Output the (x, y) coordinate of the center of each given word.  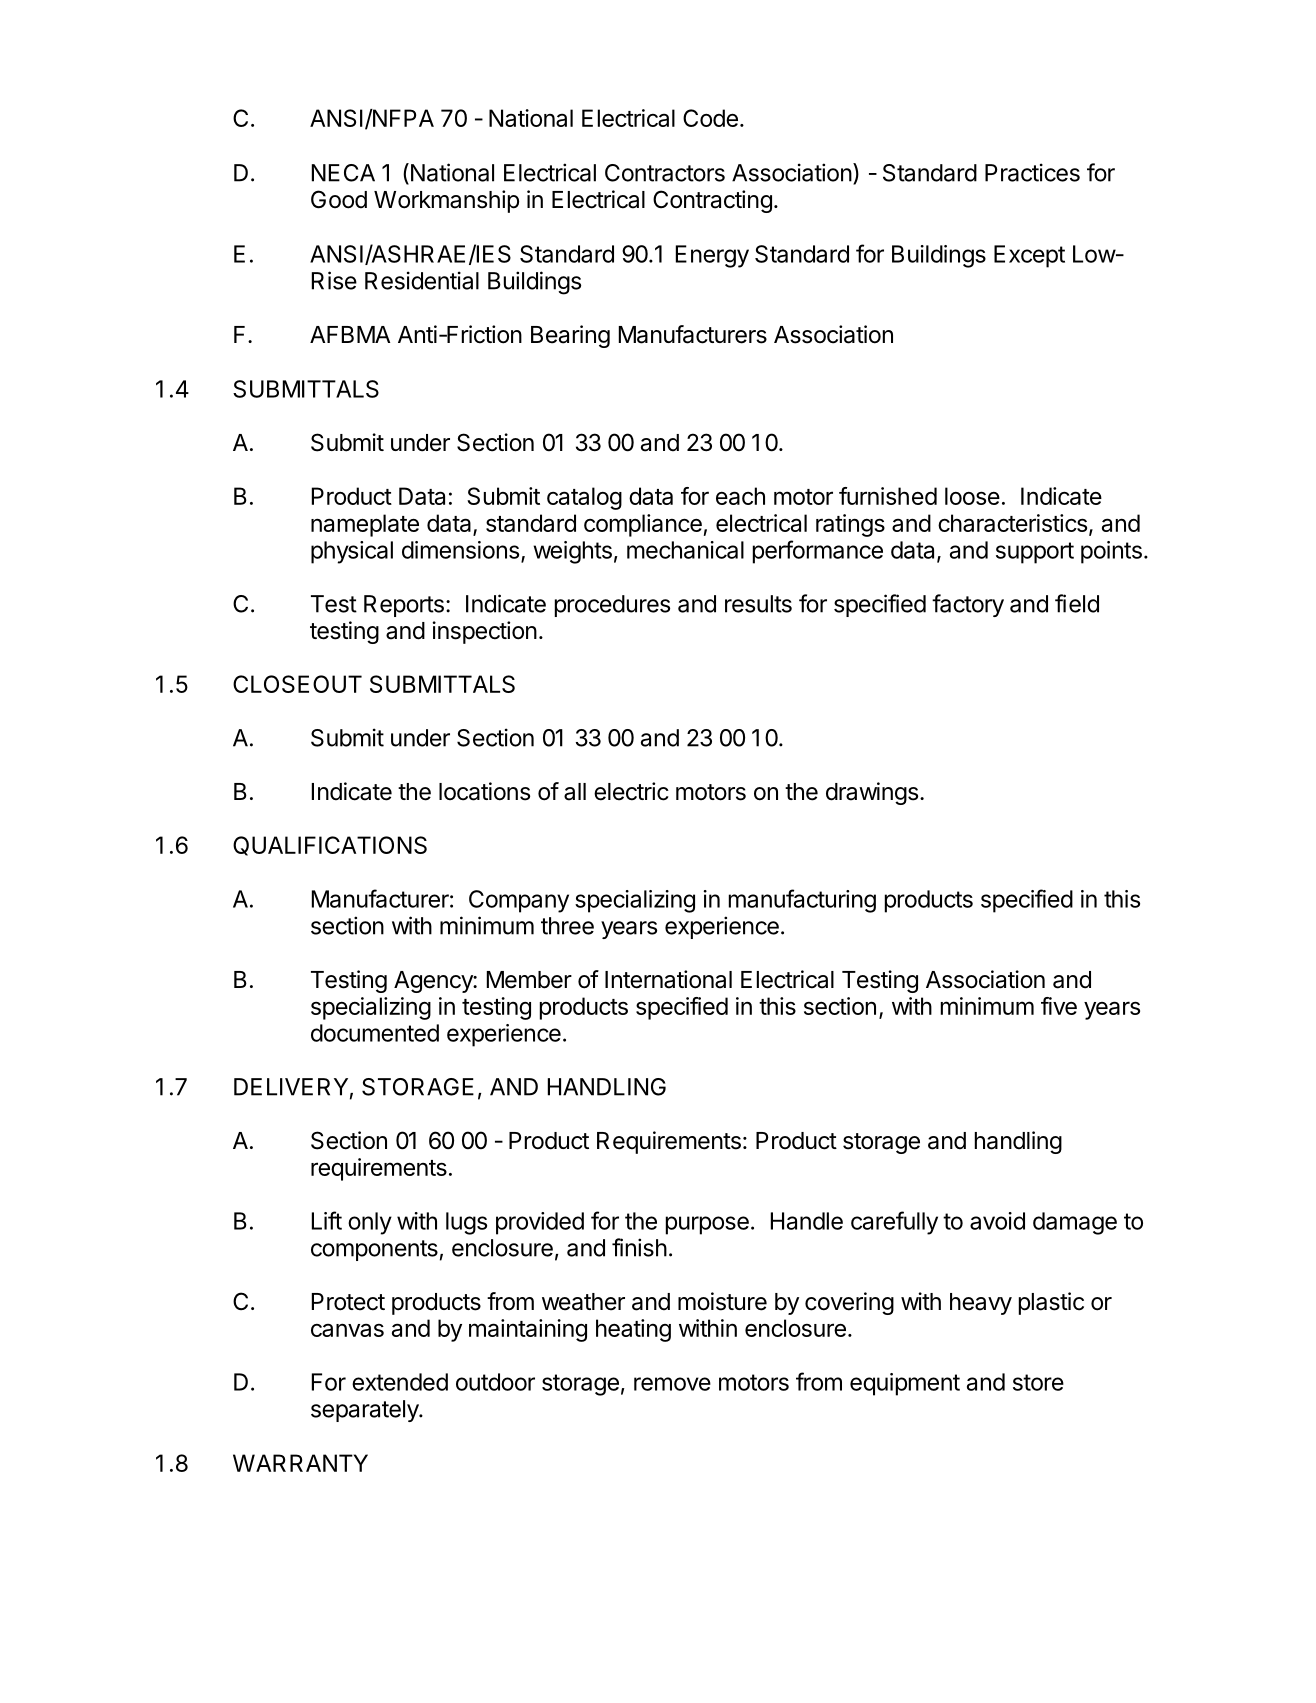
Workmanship (446, 201)
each (740, 496)
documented (375, 1033)
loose (972, 496)
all (575, 792)
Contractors (665, 173)
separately (366, 1411)
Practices (1032, 172)
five (1059, 1006)
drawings (872, 793)
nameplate (365, 525)
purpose (707, 1225)
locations (484, 791)
